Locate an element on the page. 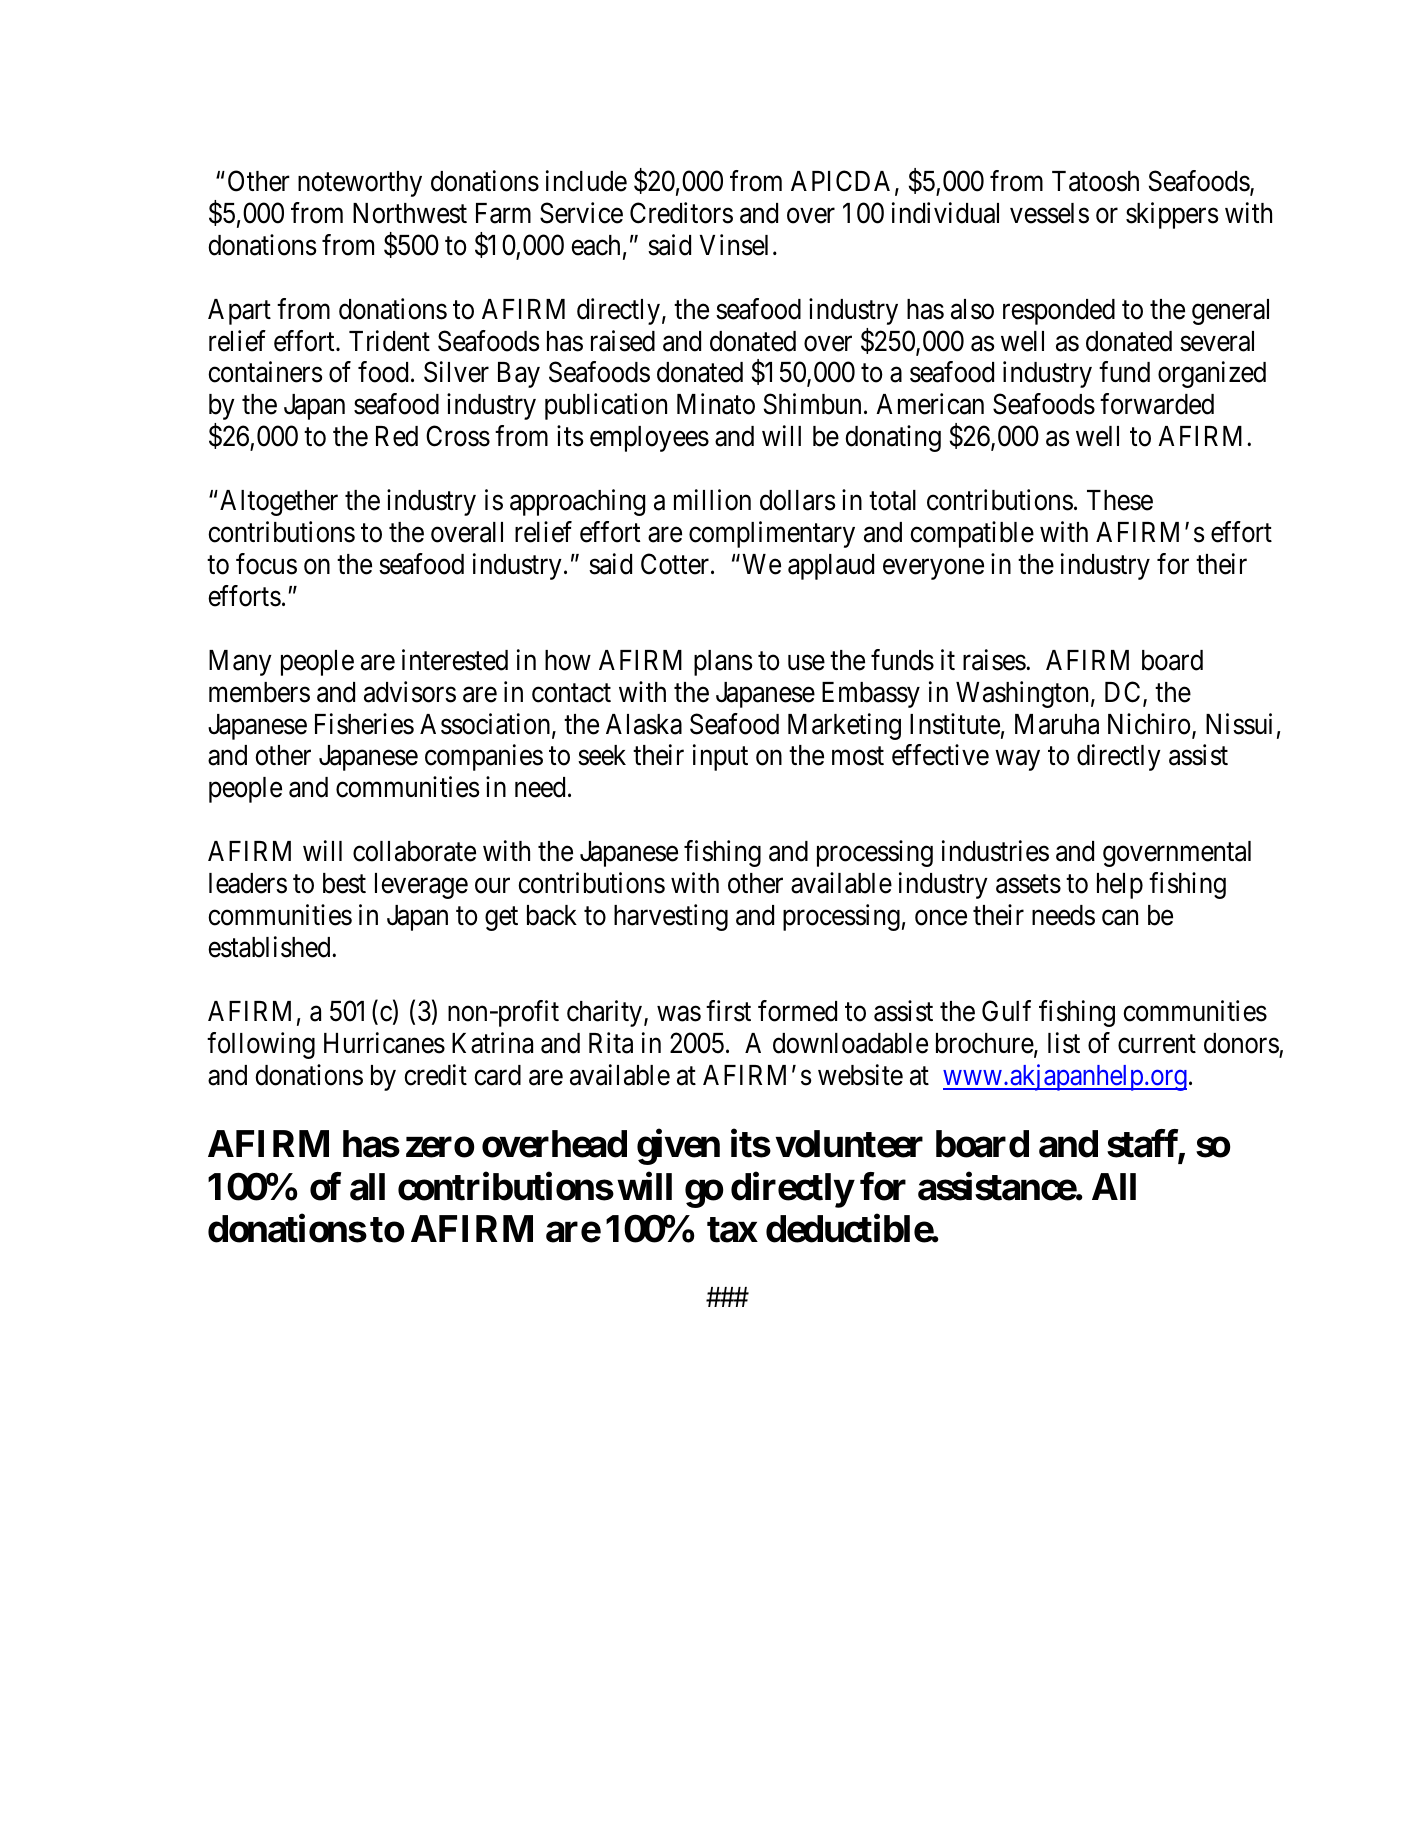 The height and width of the page is (1827, 1412). everyone is located at coordinates (933, 569).
